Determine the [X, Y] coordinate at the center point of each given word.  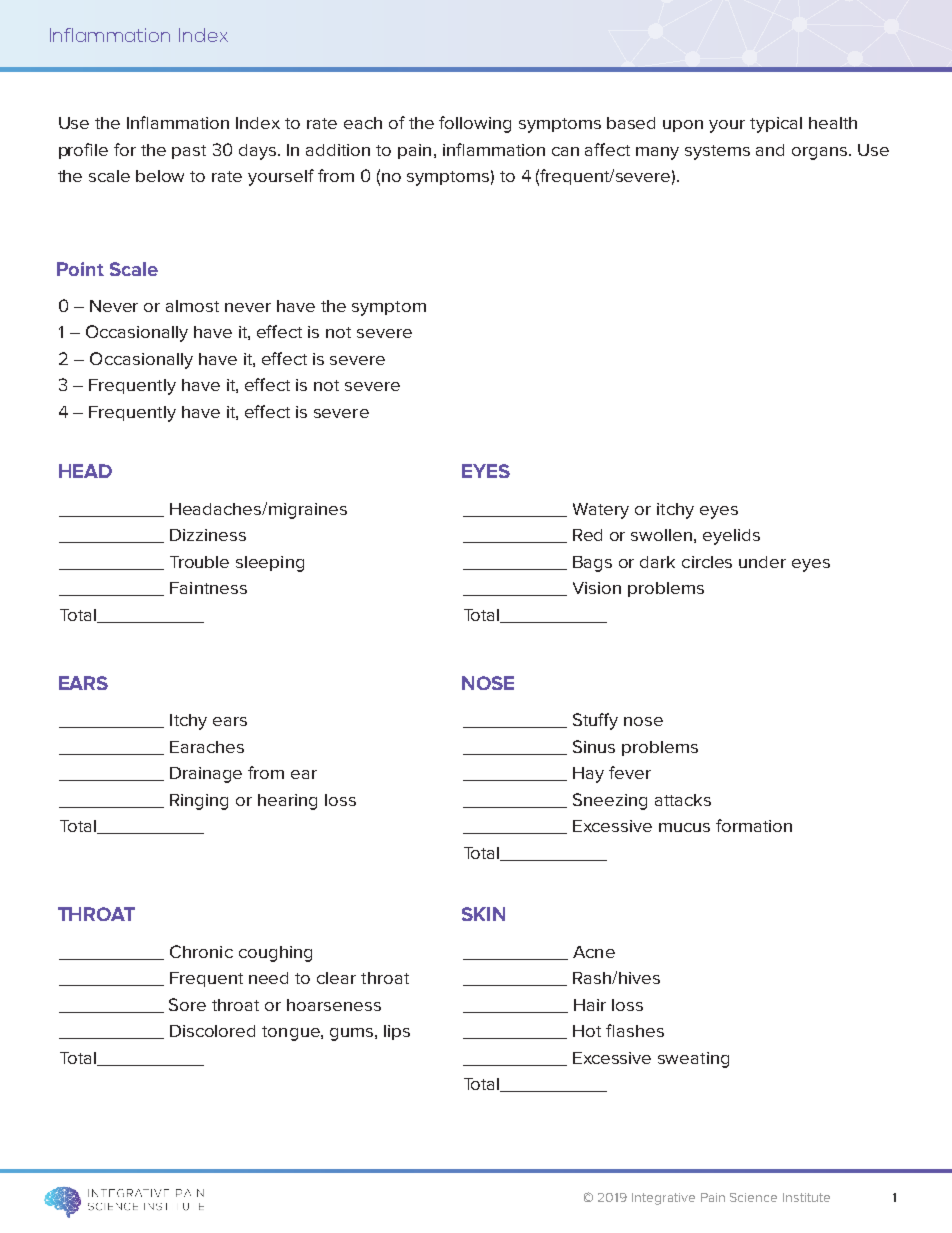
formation [754, 825]
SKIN [483, 914]
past [189, 152]
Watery [601, 511]
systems [717, 152]
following [475, 124]
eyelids [731, 537]
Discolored [212, 1031]
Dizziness [208, 535]
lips [397, 1032]
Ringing [199, 802]
